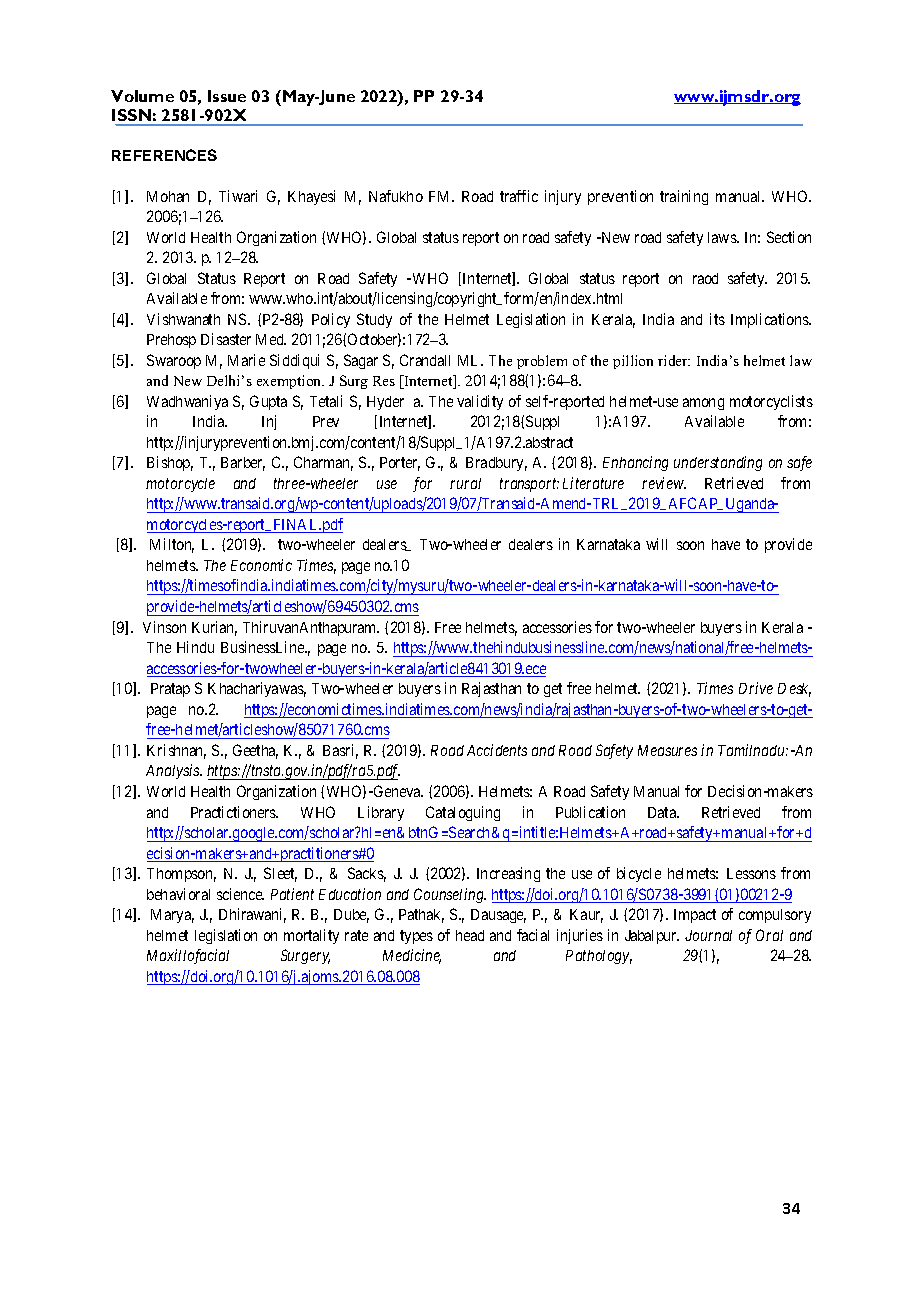  What do you see at coordinates (664, 483) in the screenshot?
I see `review` at bounding box center [664, 483].
